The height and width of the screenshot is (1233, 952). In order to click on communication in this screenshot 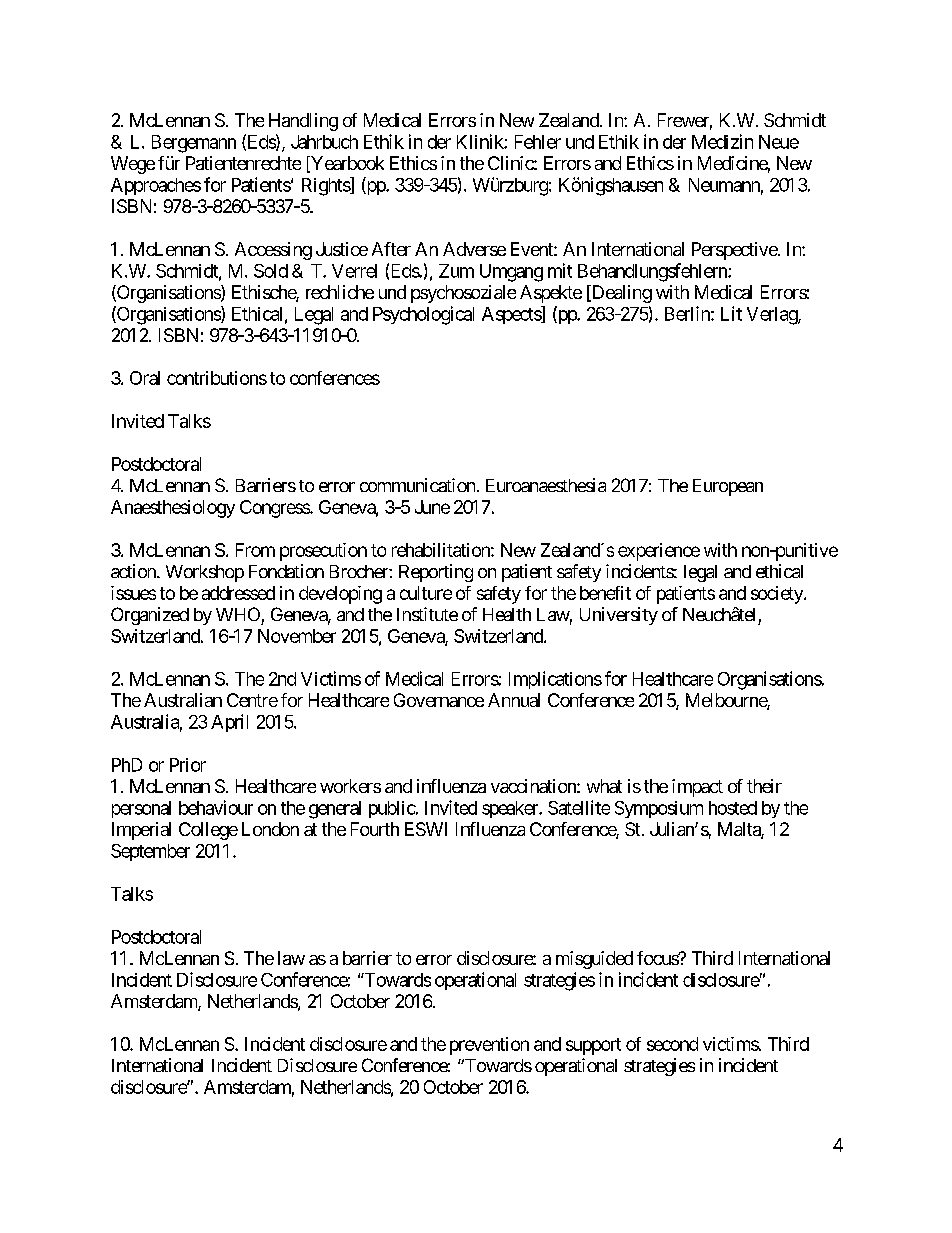, I will do `click(417, 485)`.
